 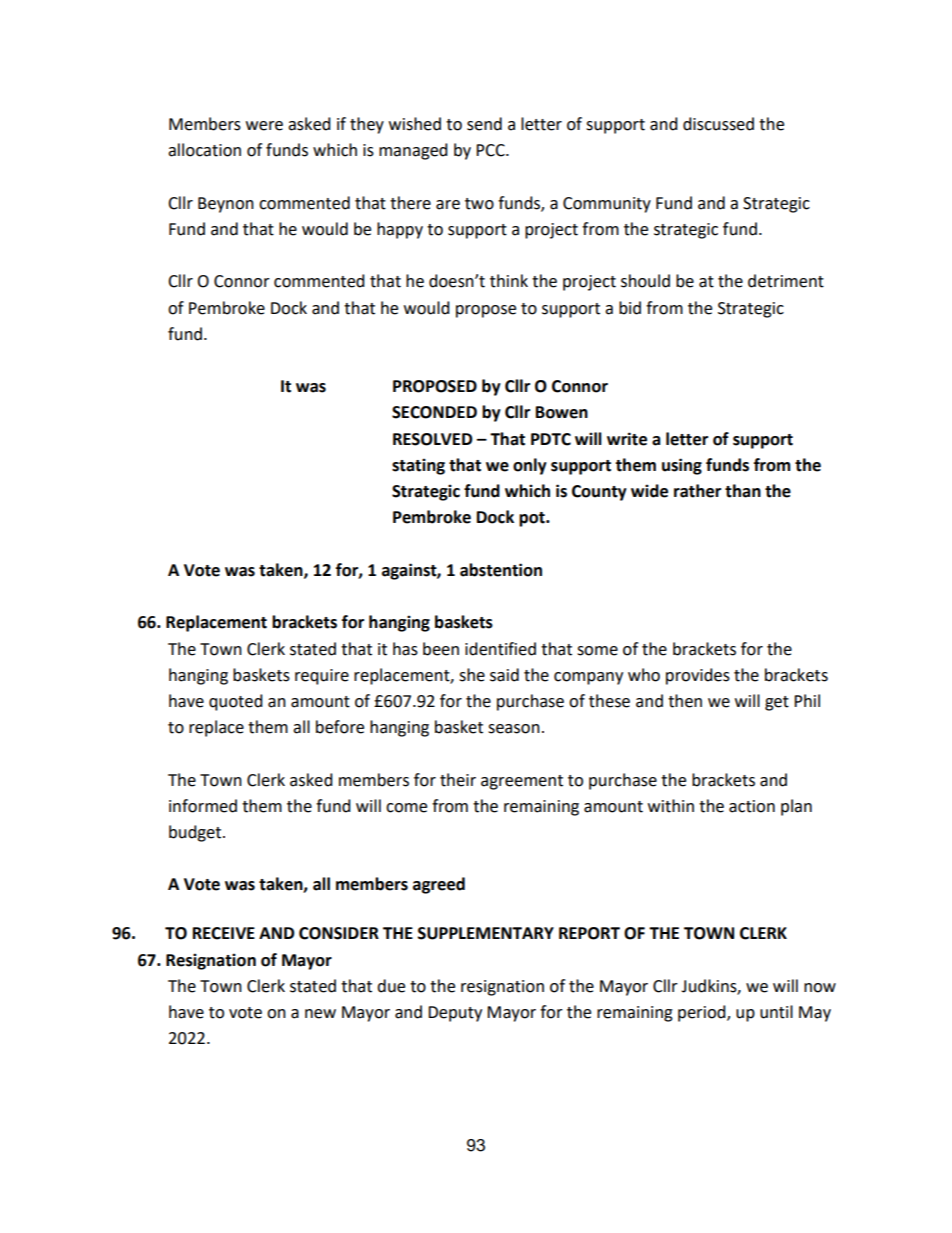 What do you see at coordinates (501, 570) in the image?
I see `abstention` at bounding box center [501, 570].
